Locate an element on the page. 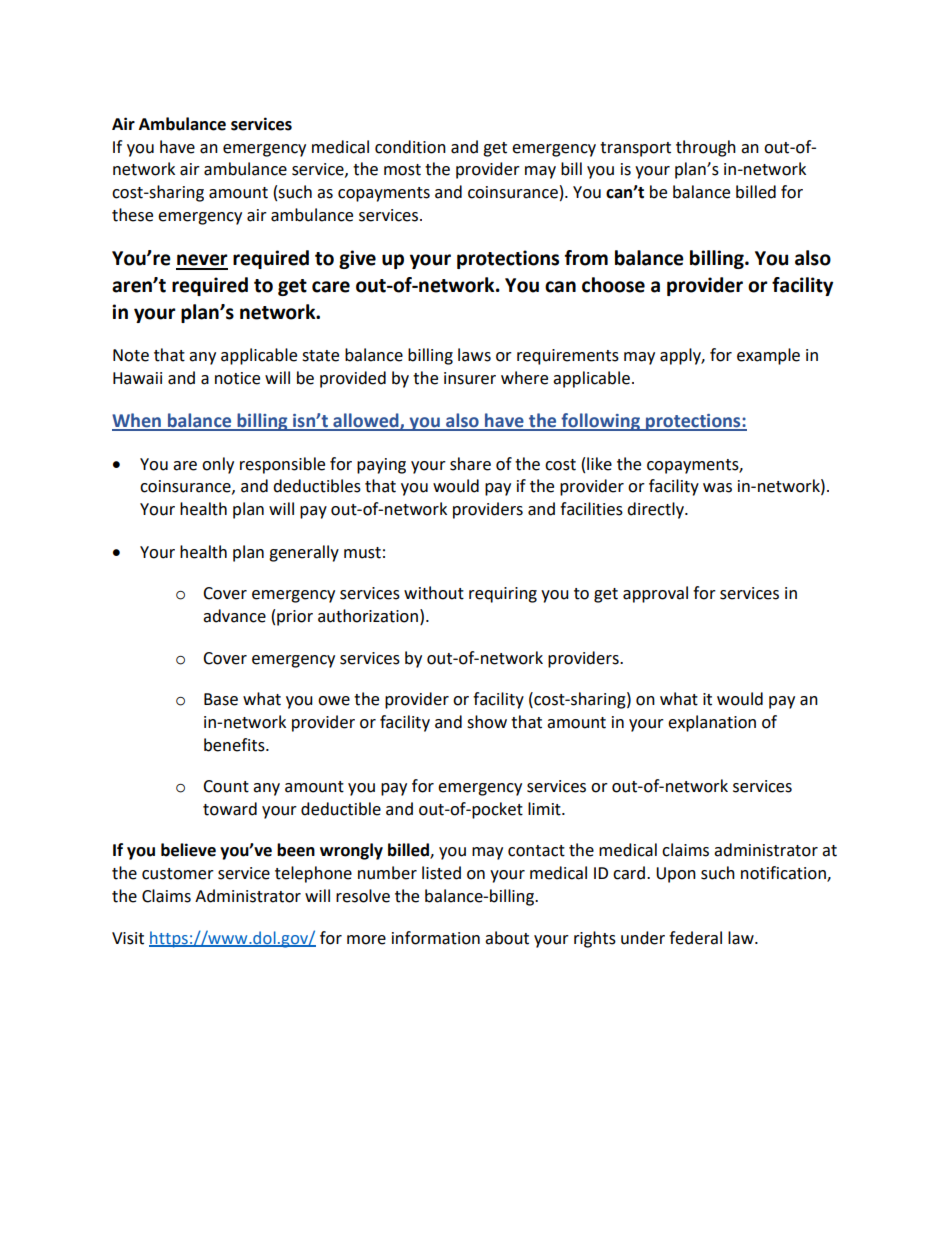  most is located at coordinates (402, 170).
